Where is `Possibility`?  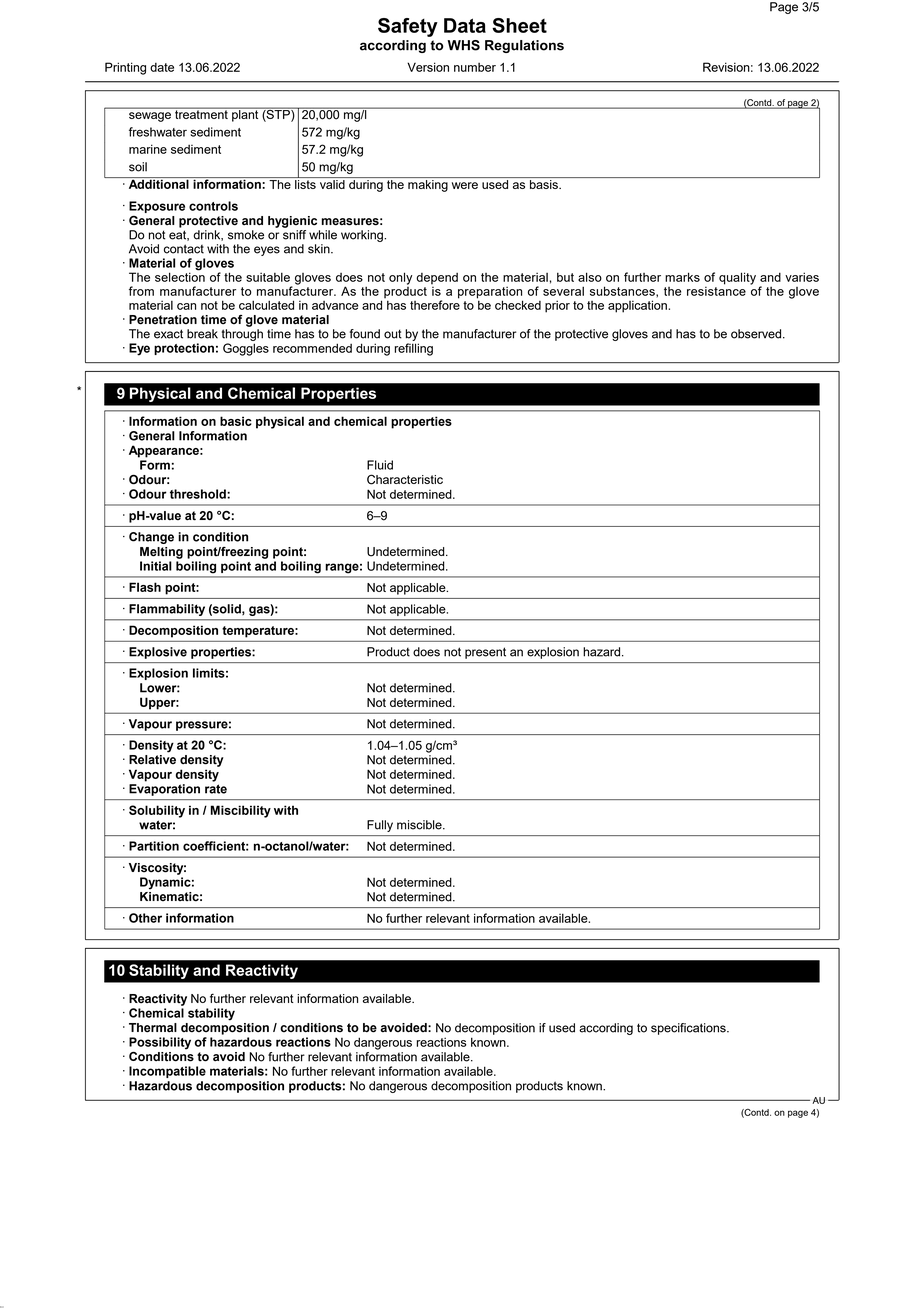 Possibility is located at coordinates (160, 1043).
